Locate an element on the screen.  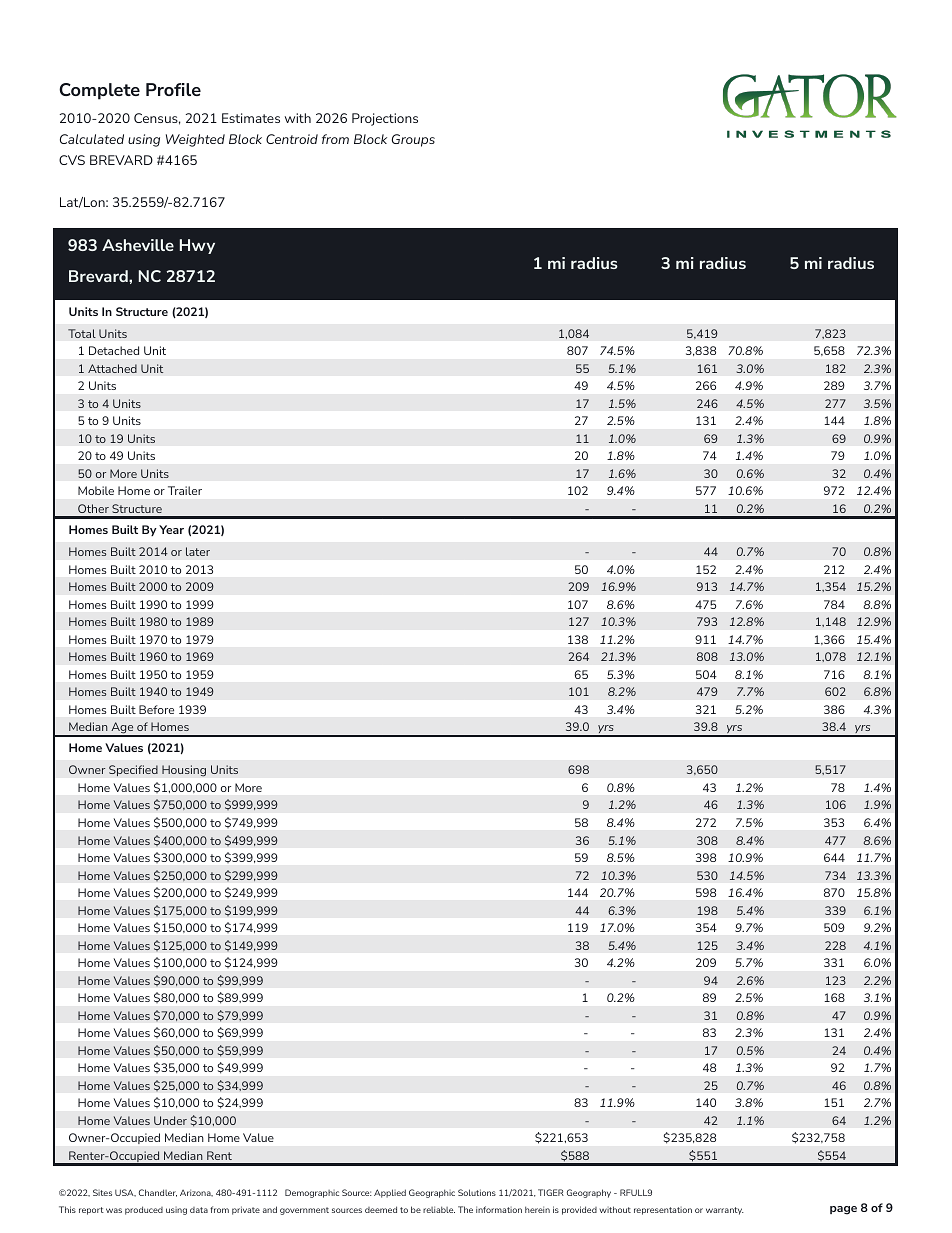
Hwy is located at coordinates (197, 246).
